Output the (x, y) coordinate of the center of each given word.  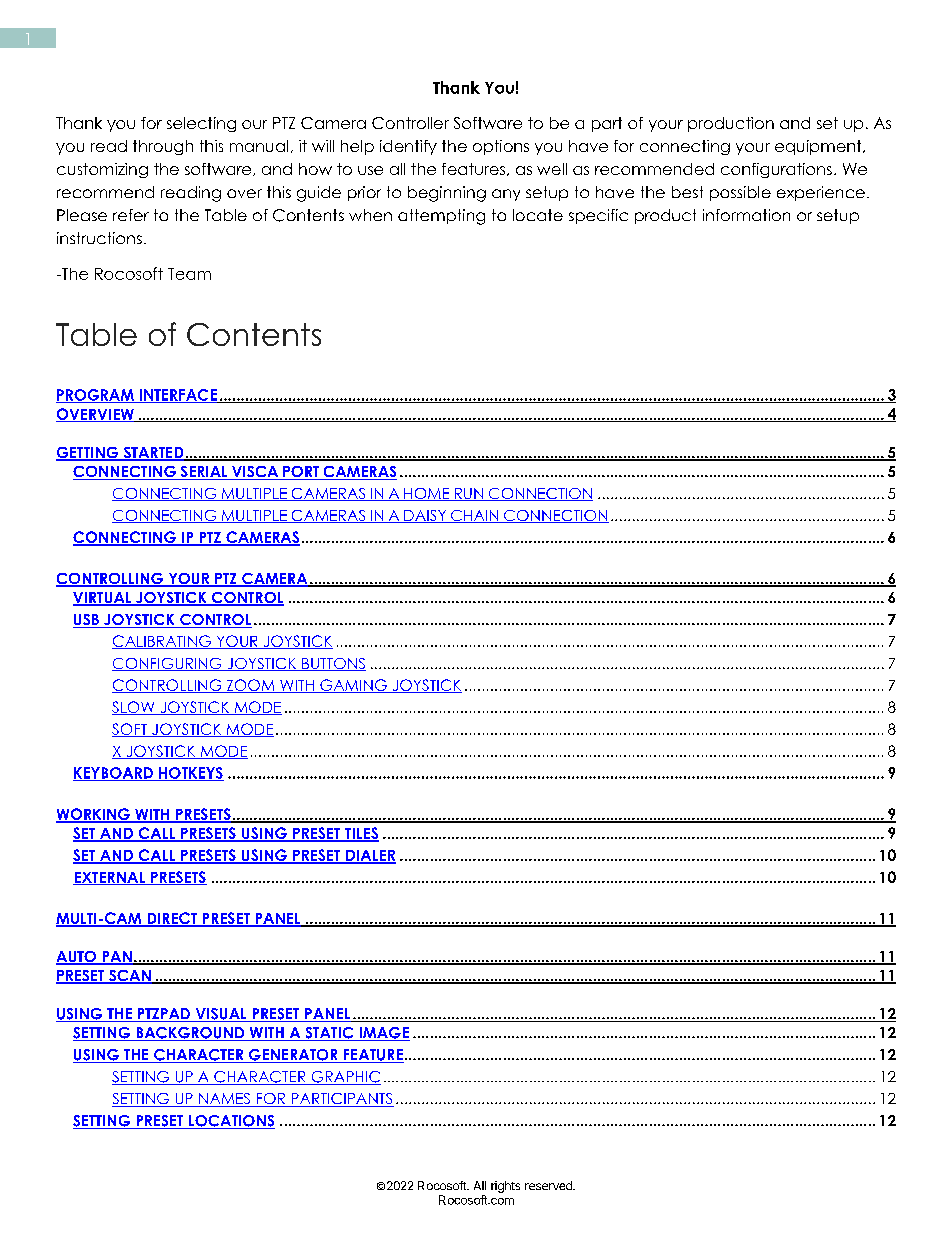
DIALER (370, 856)
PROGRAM (96, 396)
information (746, 215)
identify (408, 147)
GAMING (353, 686)
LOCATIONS (231, 1122)
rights (505, 1187)
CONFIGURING (168, 664)
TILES (360, 834)
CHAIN (474, 516)
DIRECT (172, 919)
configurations (776, 170)
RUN (469, 494)
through (163, 147)
